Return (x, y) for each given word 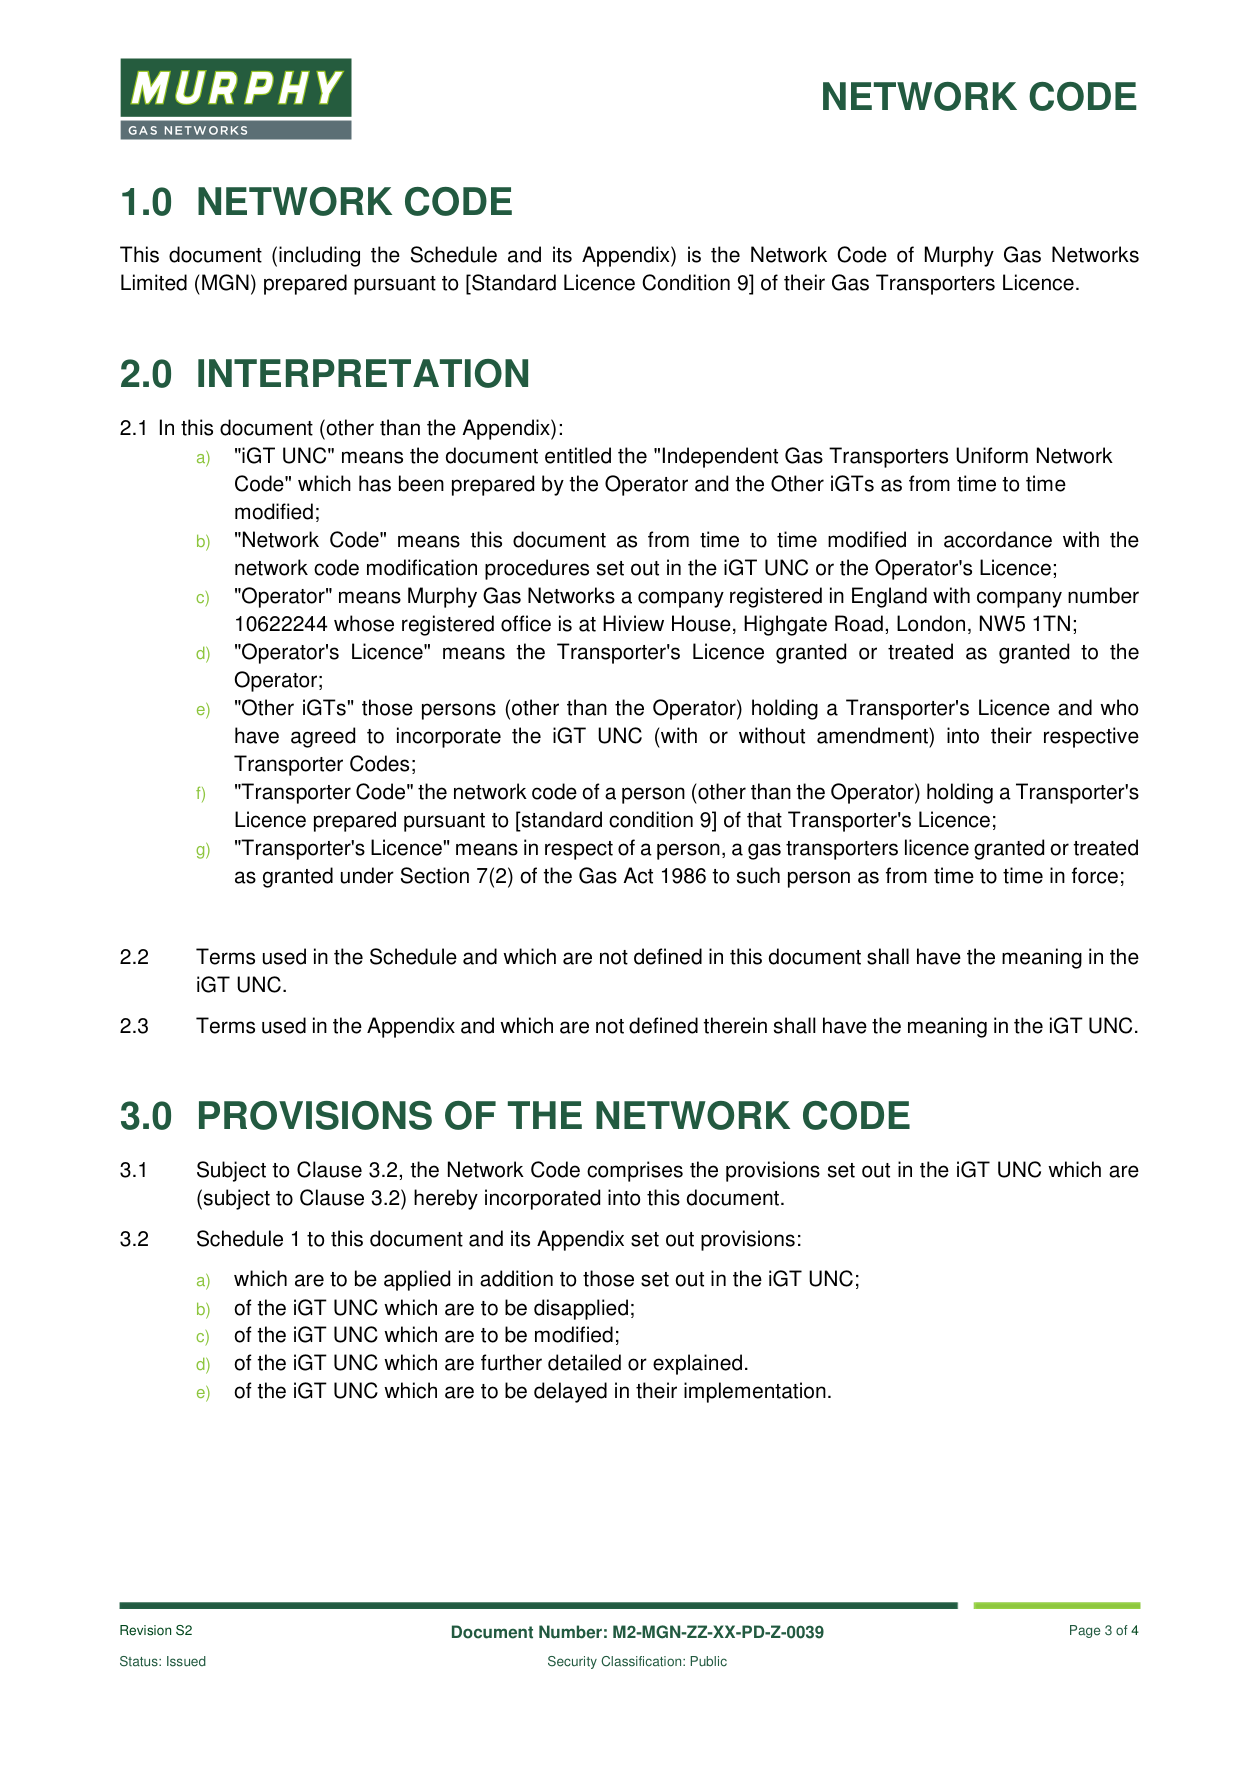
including (319, 256)
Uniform (992, 455)
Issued (186, 1661)
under (367, 875)
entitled (578, 455)
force (1095, 875)
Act (638, 875)
